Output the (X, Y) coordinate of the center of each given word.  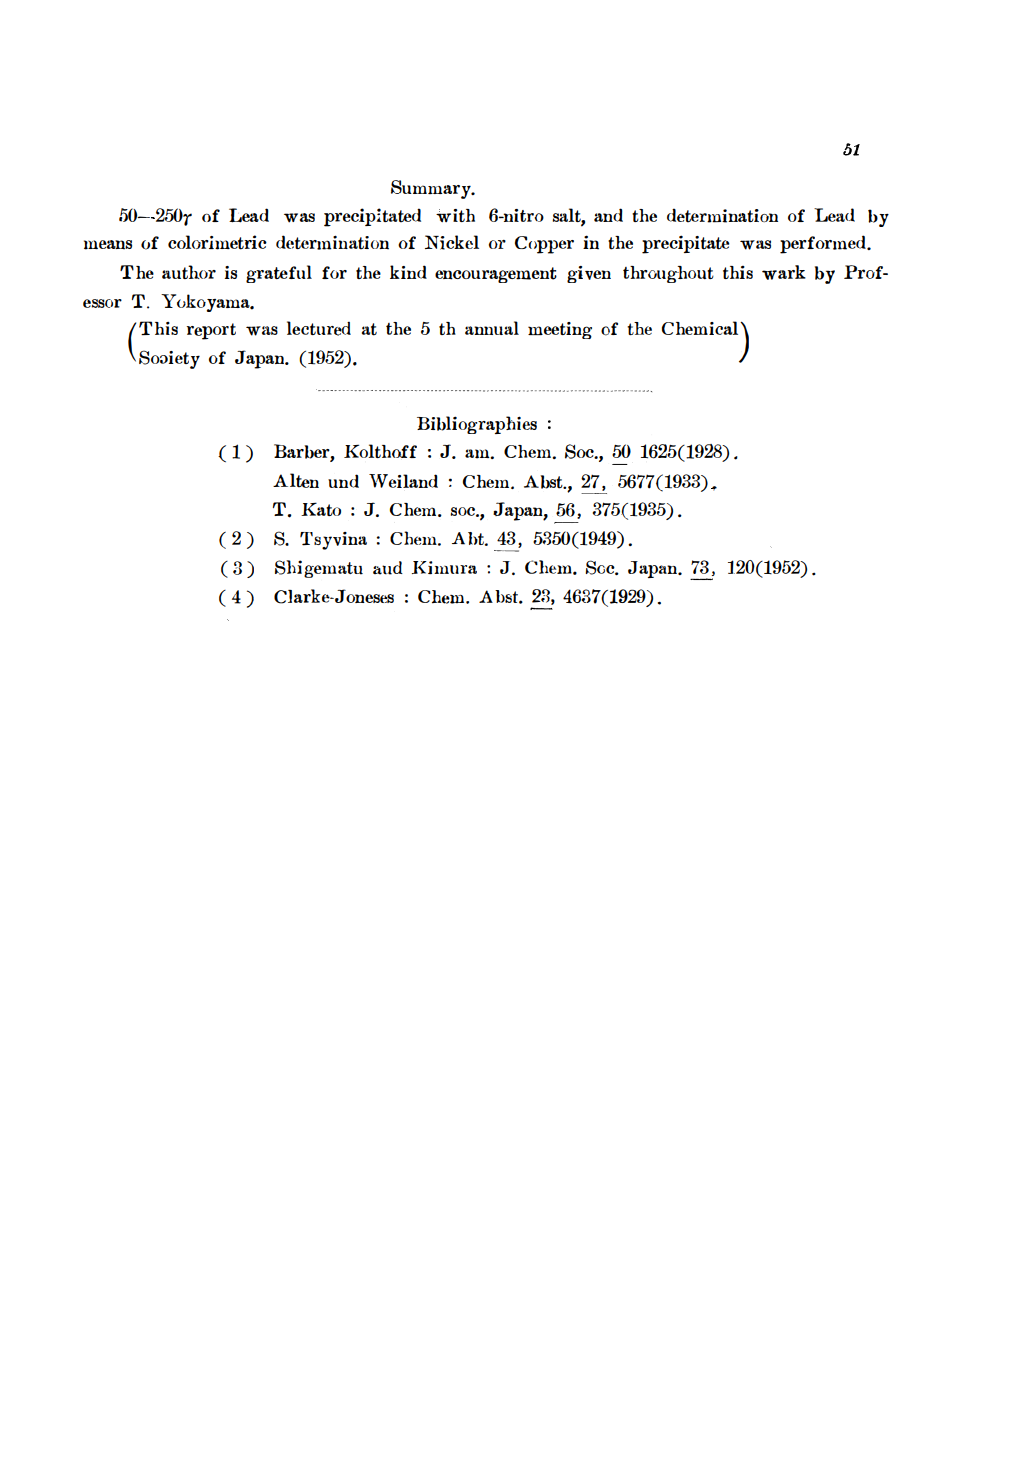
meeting (560, 330)
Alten (296, 480)
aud (388, 568)
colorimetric (217, 242)
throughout (668, 274)
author (189, 272)
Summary (432, 189)
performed (824, 244)
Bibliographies (477, 425)
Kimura (444, 567)
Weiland (403, 481)
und (343, 481)
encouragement (496, 275)
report (211, 331)
